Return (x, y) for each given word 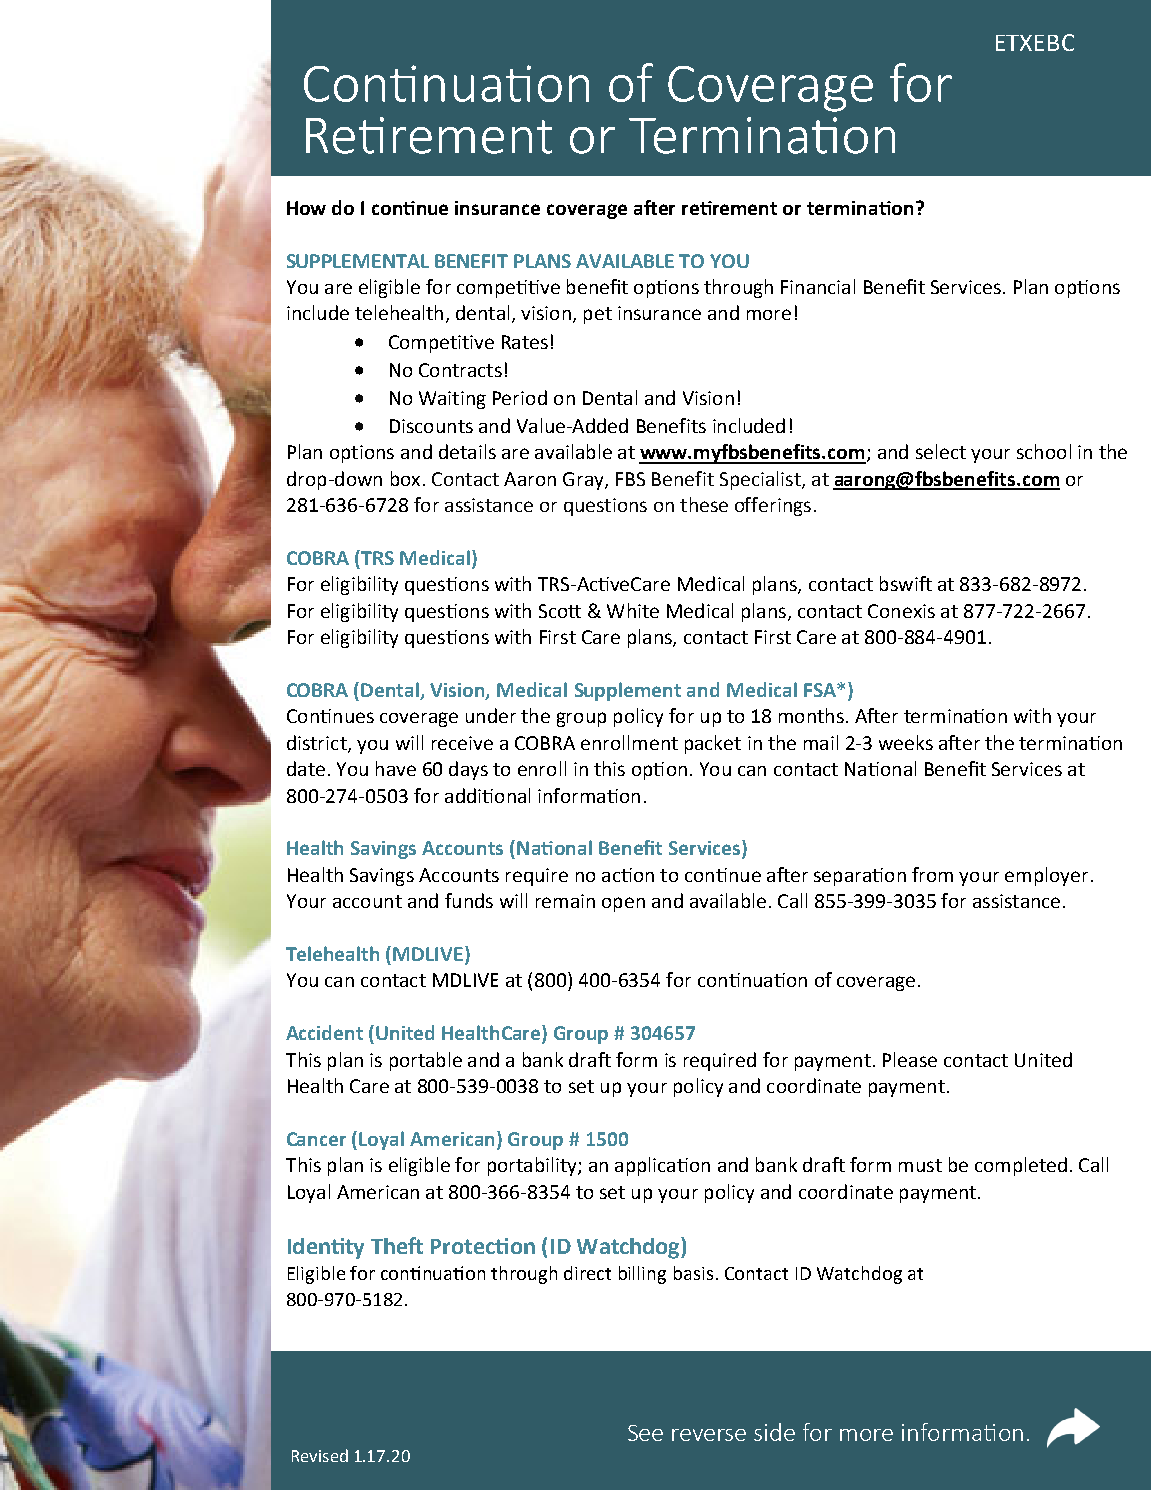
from (932, 874)
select (941, 451)
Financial (818, 286)
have (396, 768)
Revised (320, 1455)
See (645, 1433)
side (774, 1432)
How (306, 208)
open (623, 904)
